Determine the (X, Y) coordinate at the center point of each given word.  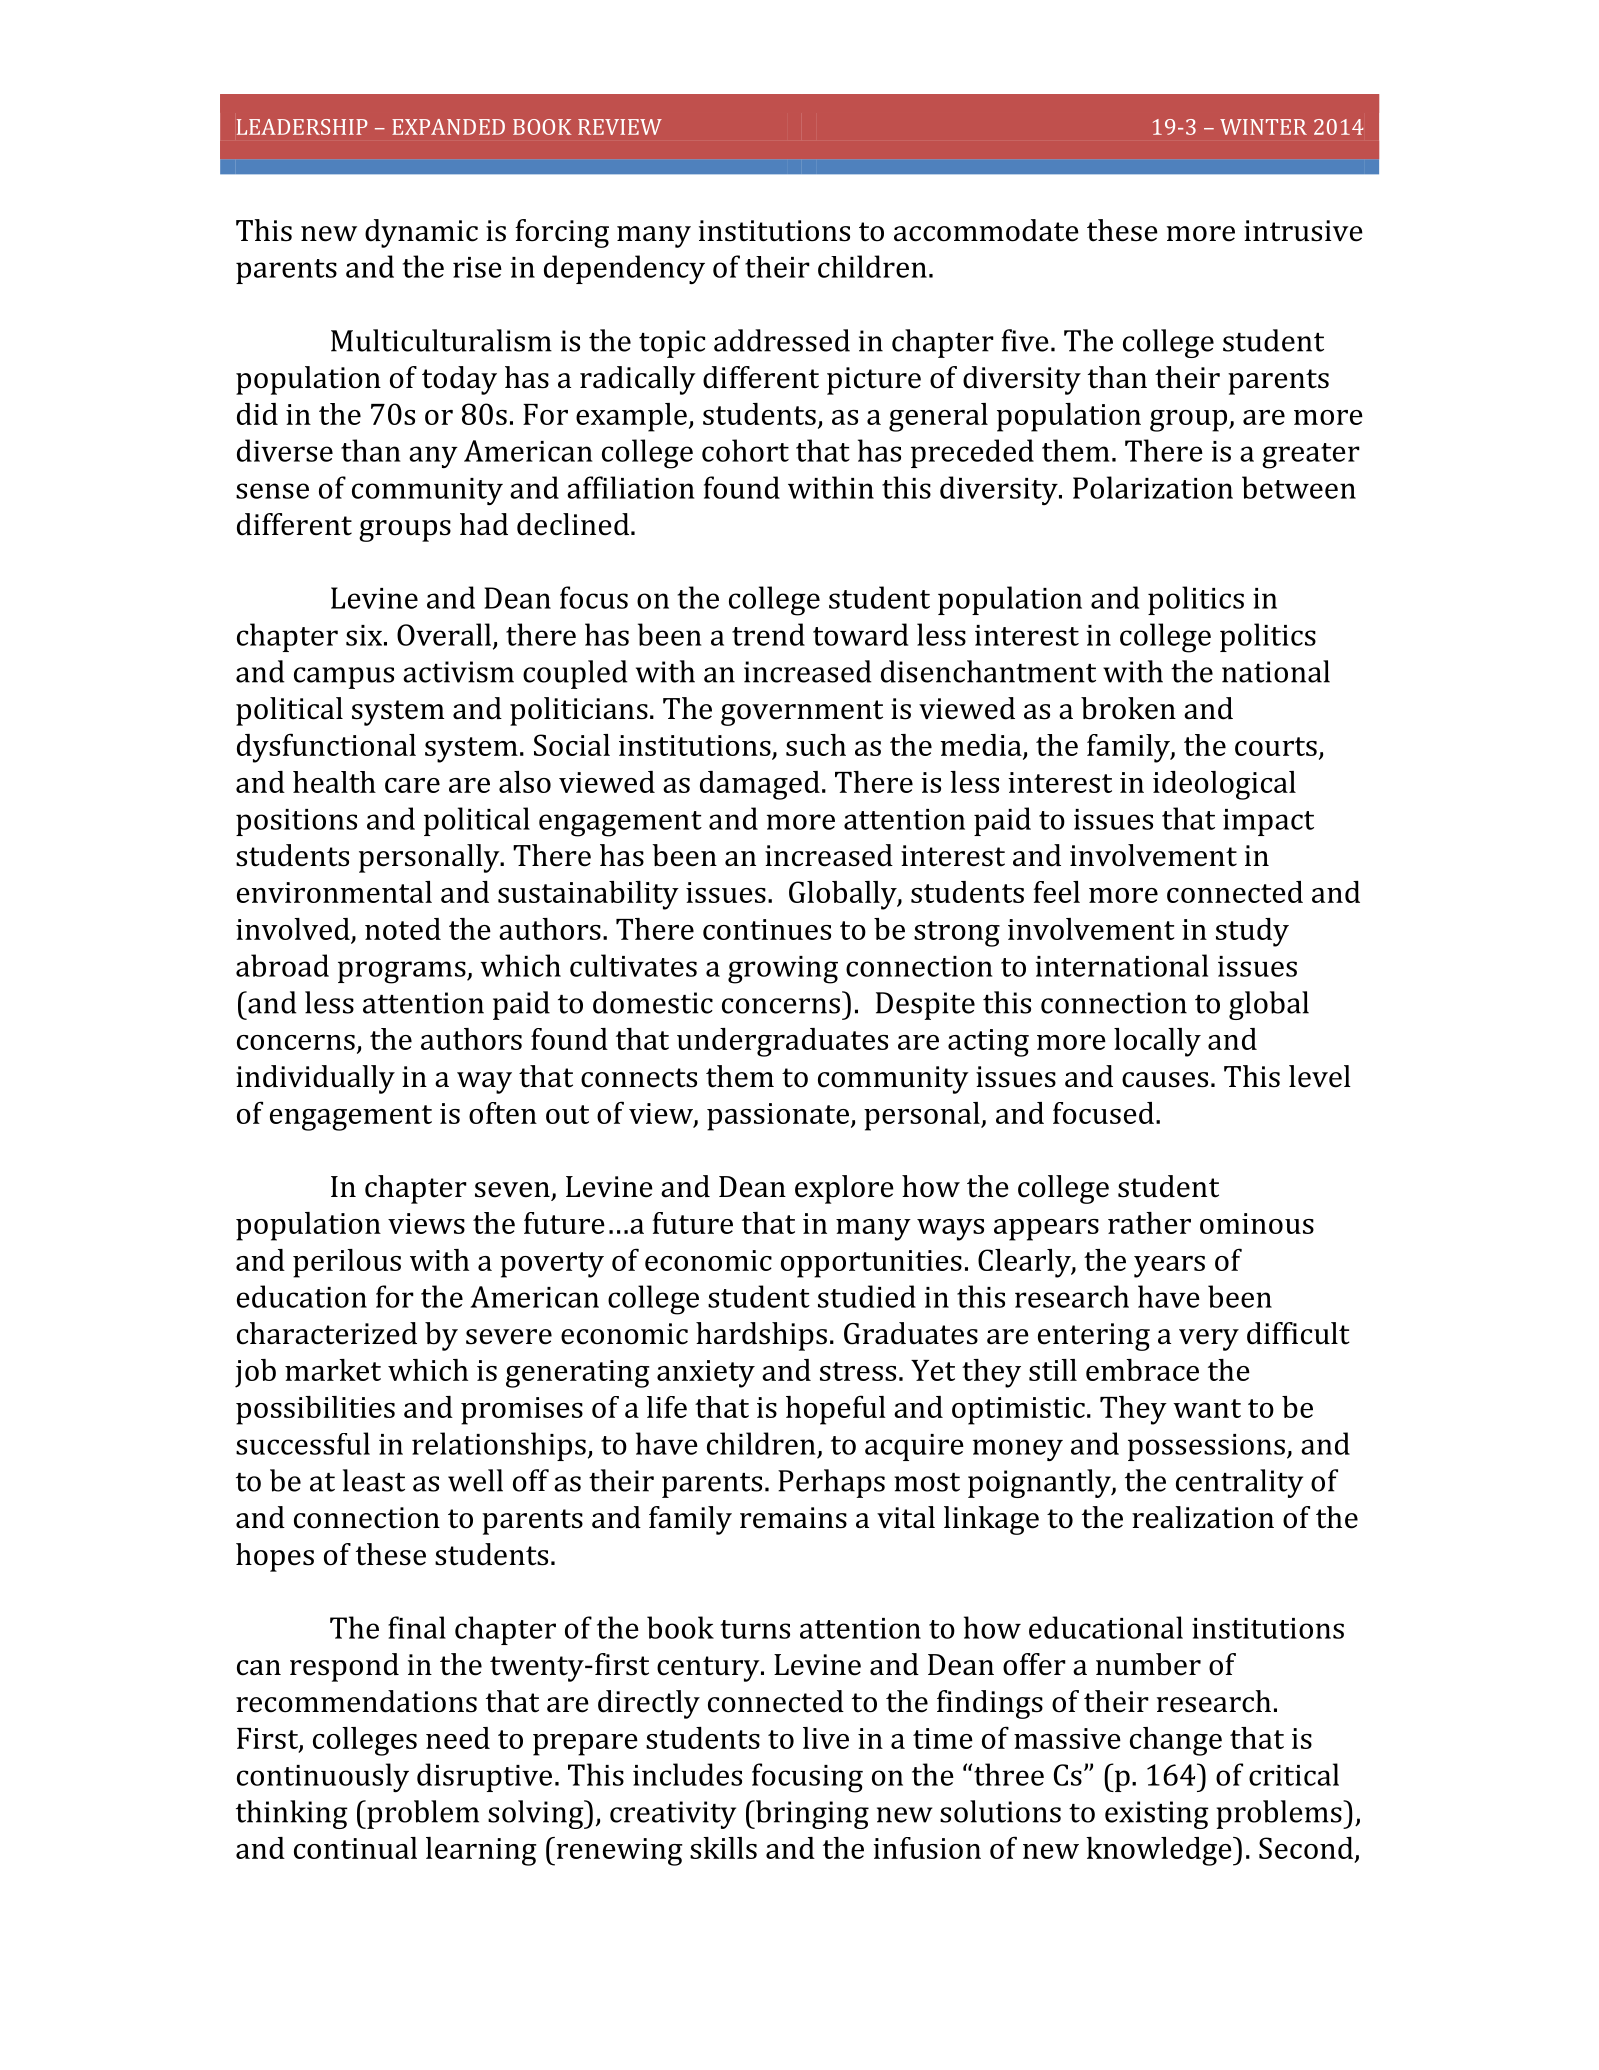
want (1207, 1408)
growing (783, 970)
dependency (624, 269)
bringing (811, 1814)
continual (355, 1848)
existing (1157, 1815)
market (333, 1370)
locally (1157, 1042)
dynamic (421, 233)
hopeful (836, 1410)
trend (768, 634)
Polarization (1153, 487)
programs (403, 972)
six (364, 635)
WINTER (1263, 127)
